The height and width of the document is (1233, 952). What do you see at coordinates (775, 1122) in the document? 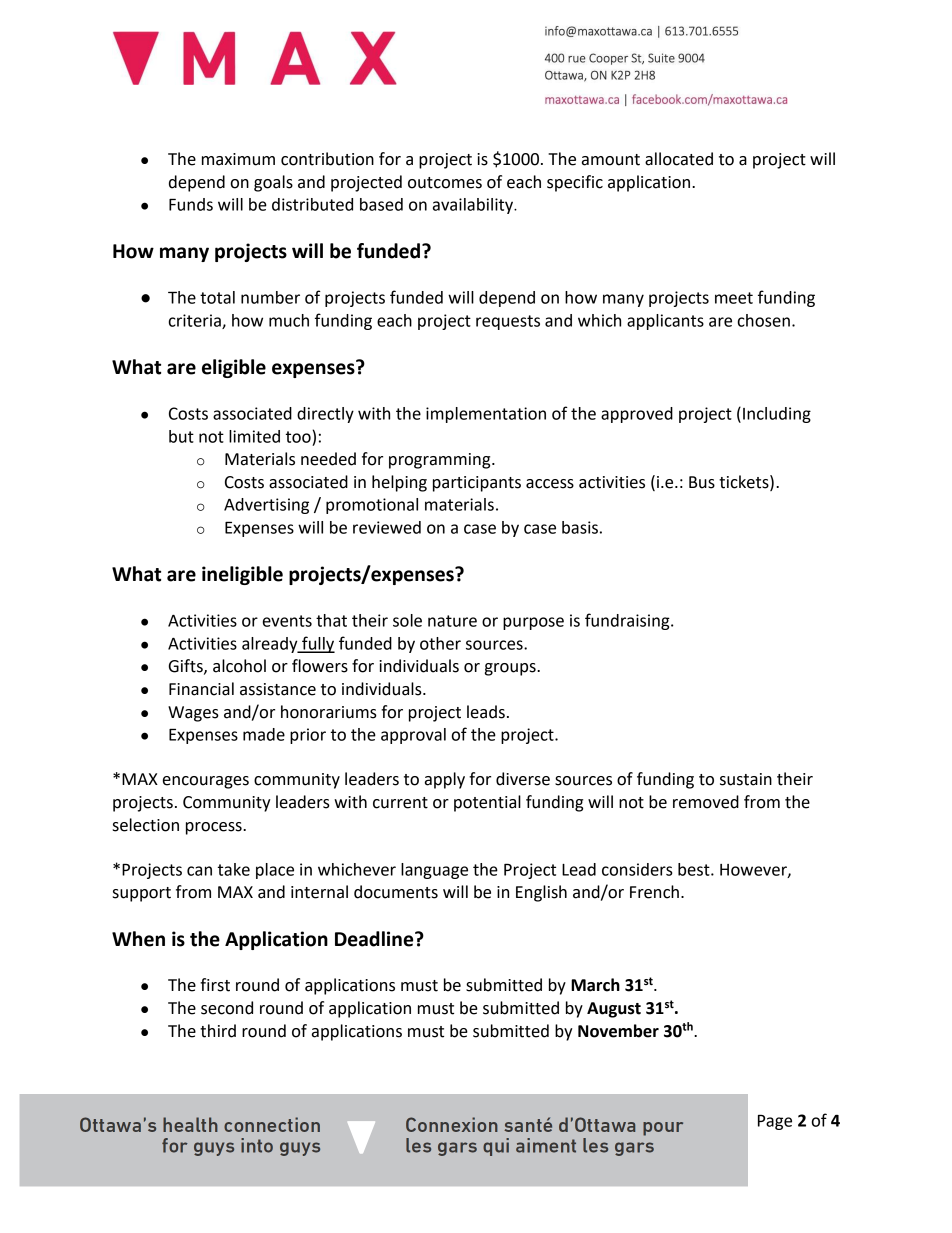
I see `Page` at bounding box center [775, 1122].
